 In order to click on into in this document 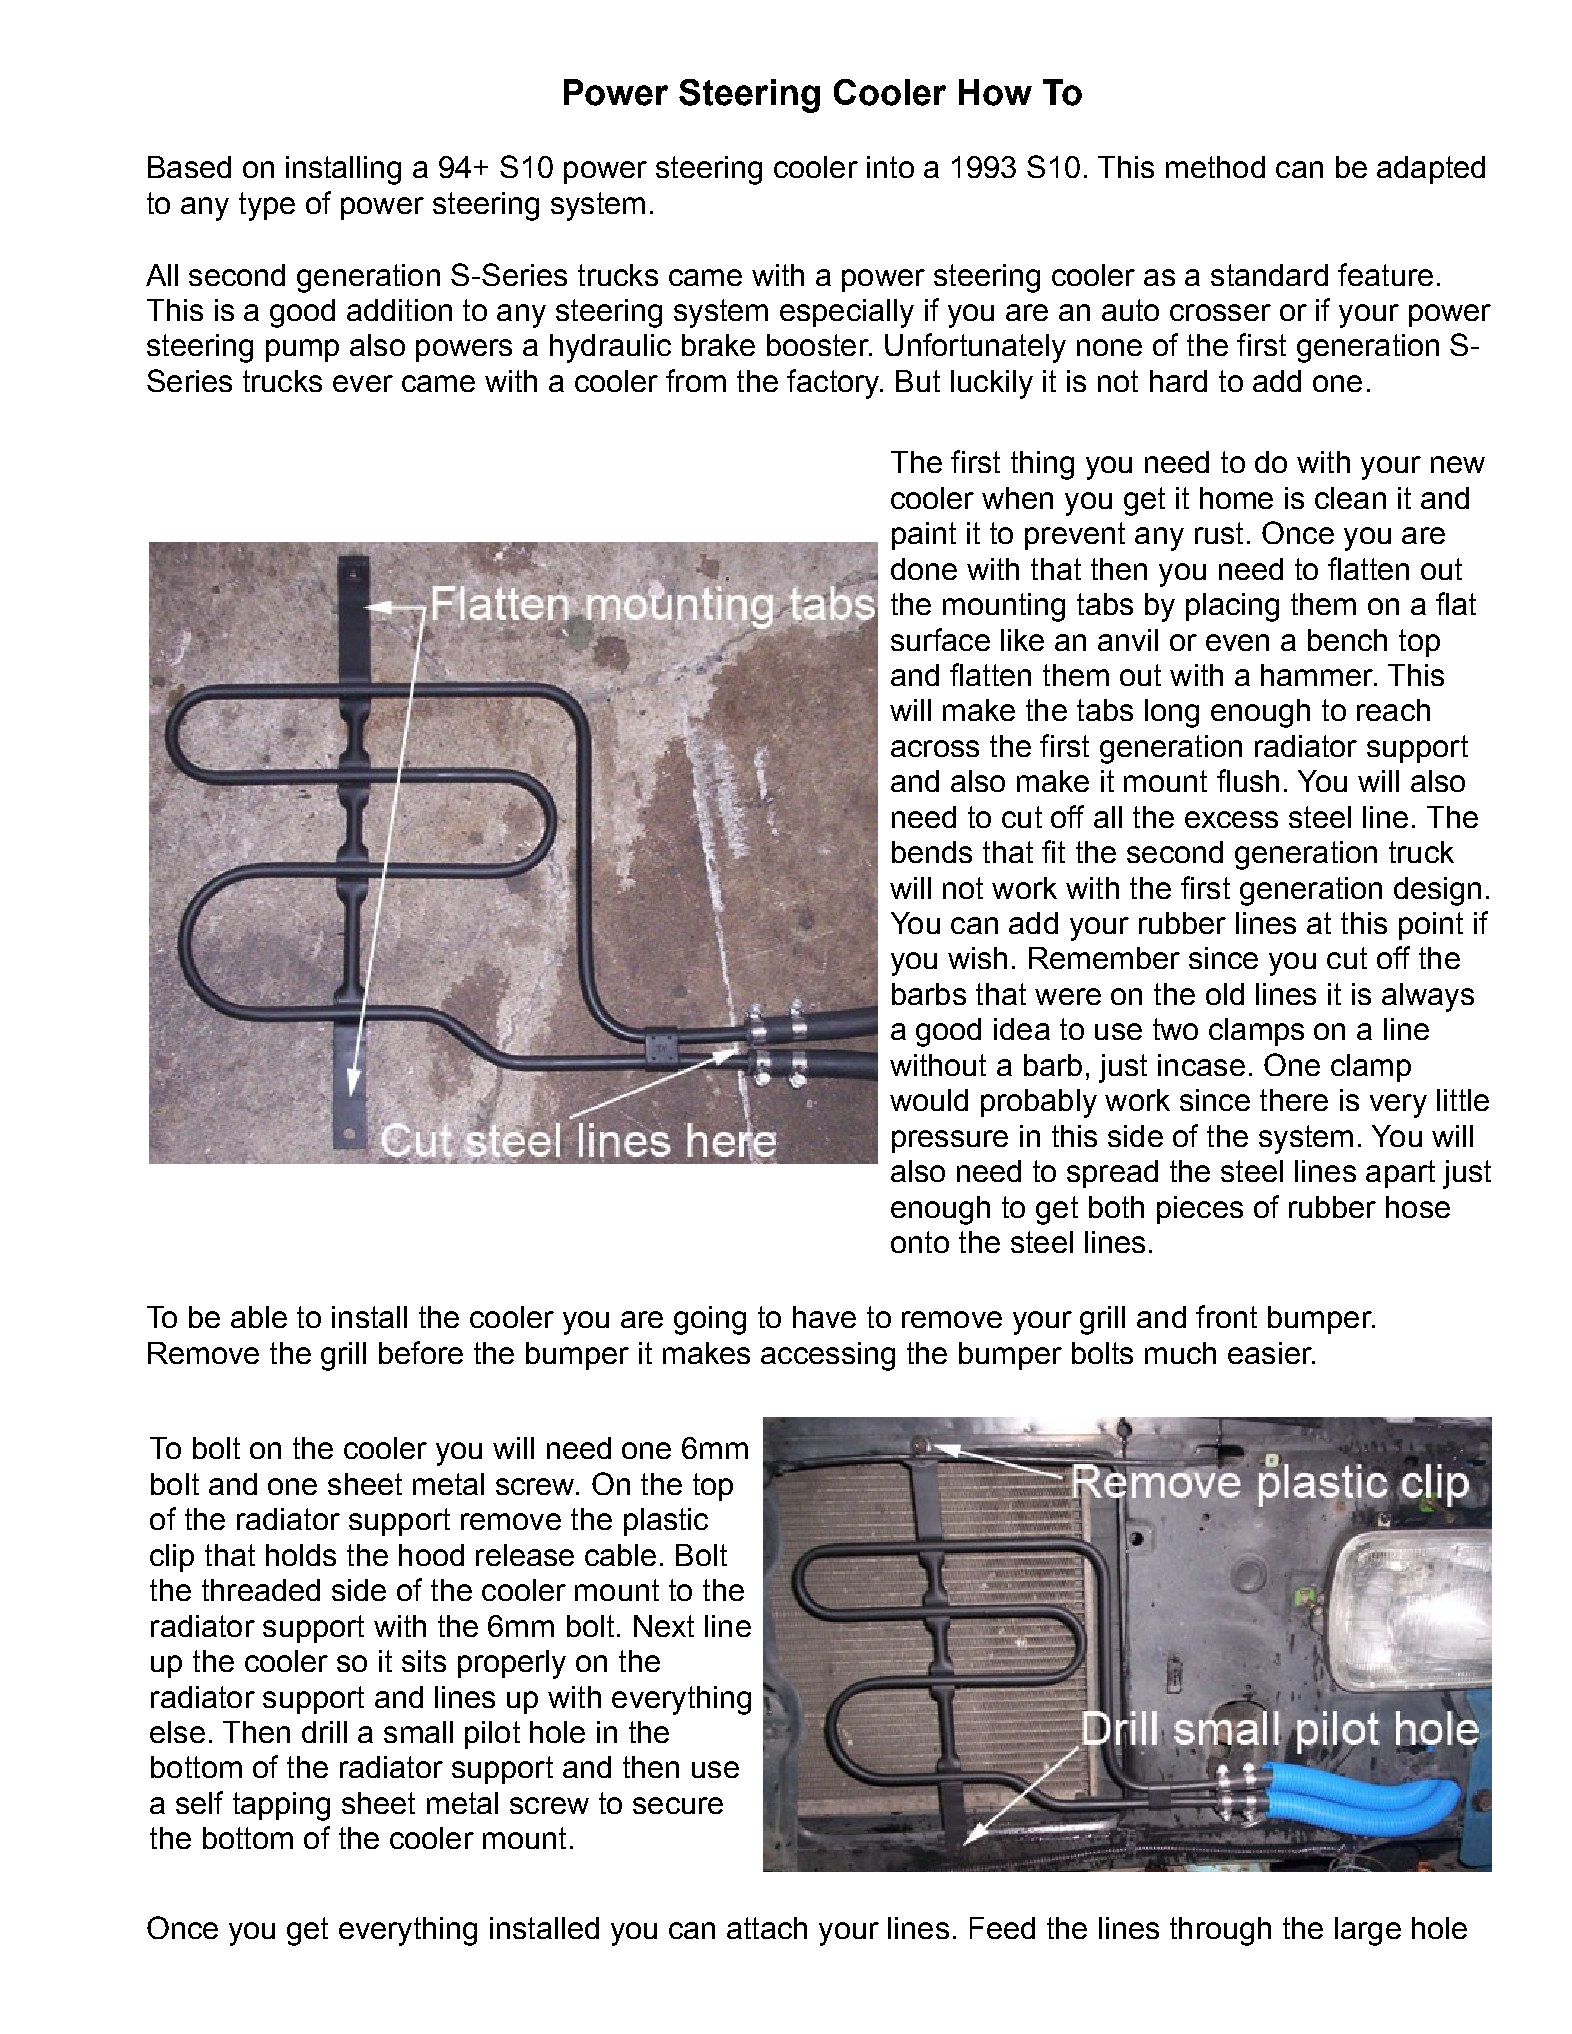, I will do `click(890, 167)`.
